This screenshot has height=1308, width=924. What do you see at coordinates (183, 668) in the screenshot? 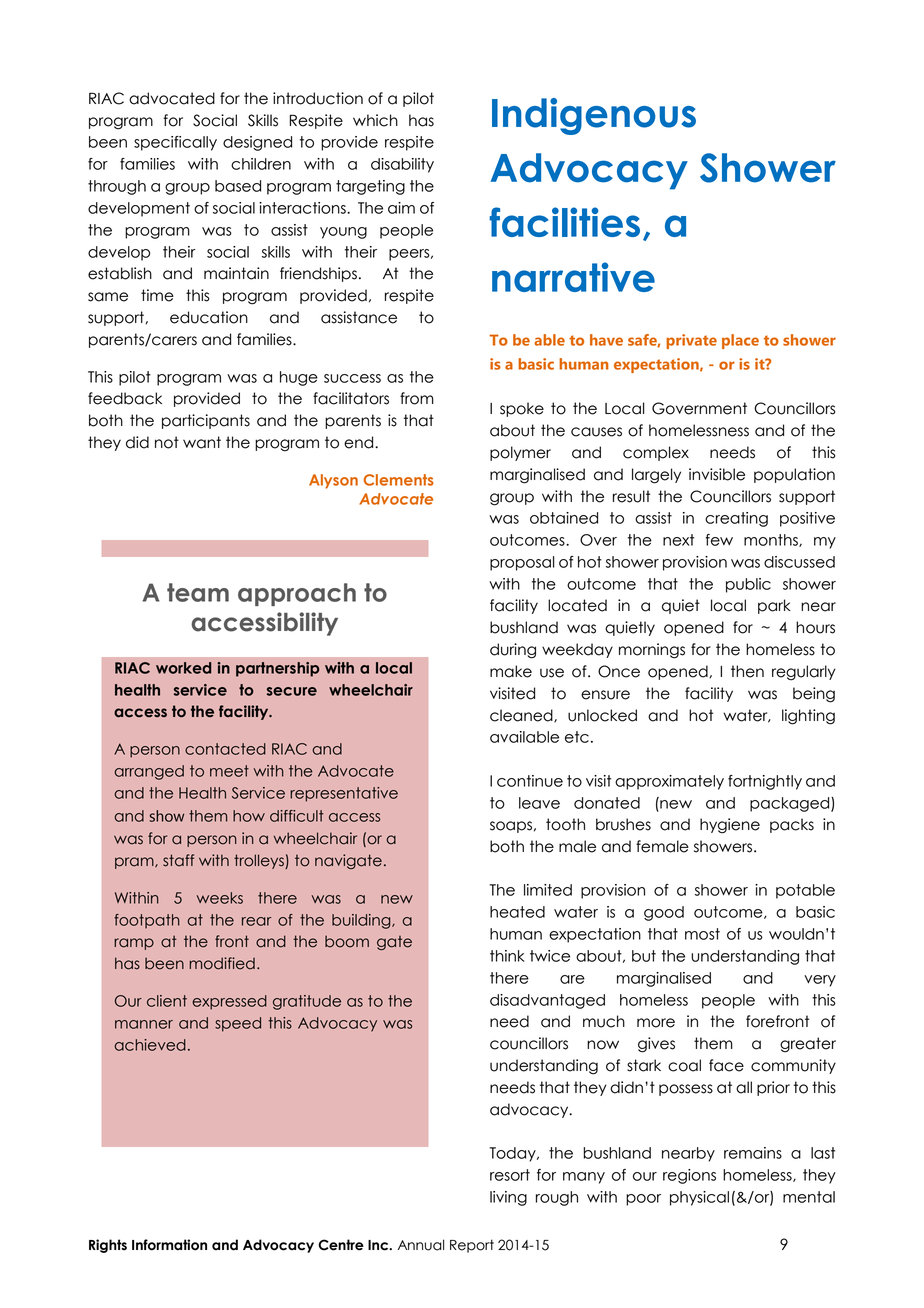
I see `worked` at bounding box center [183, 668].
